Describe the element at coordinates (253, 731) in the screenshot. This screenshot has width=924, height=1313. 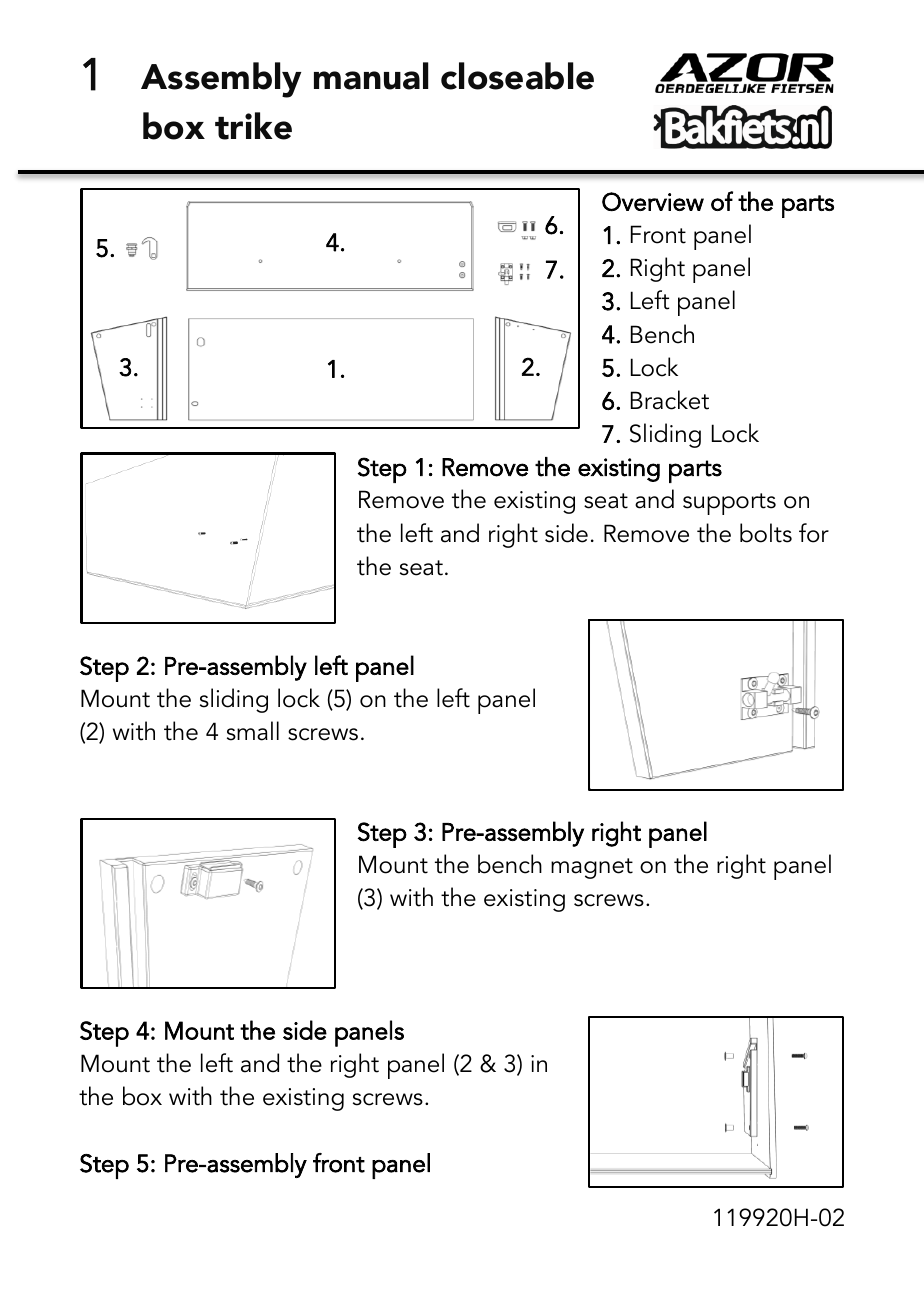
I see `small` at that location.
